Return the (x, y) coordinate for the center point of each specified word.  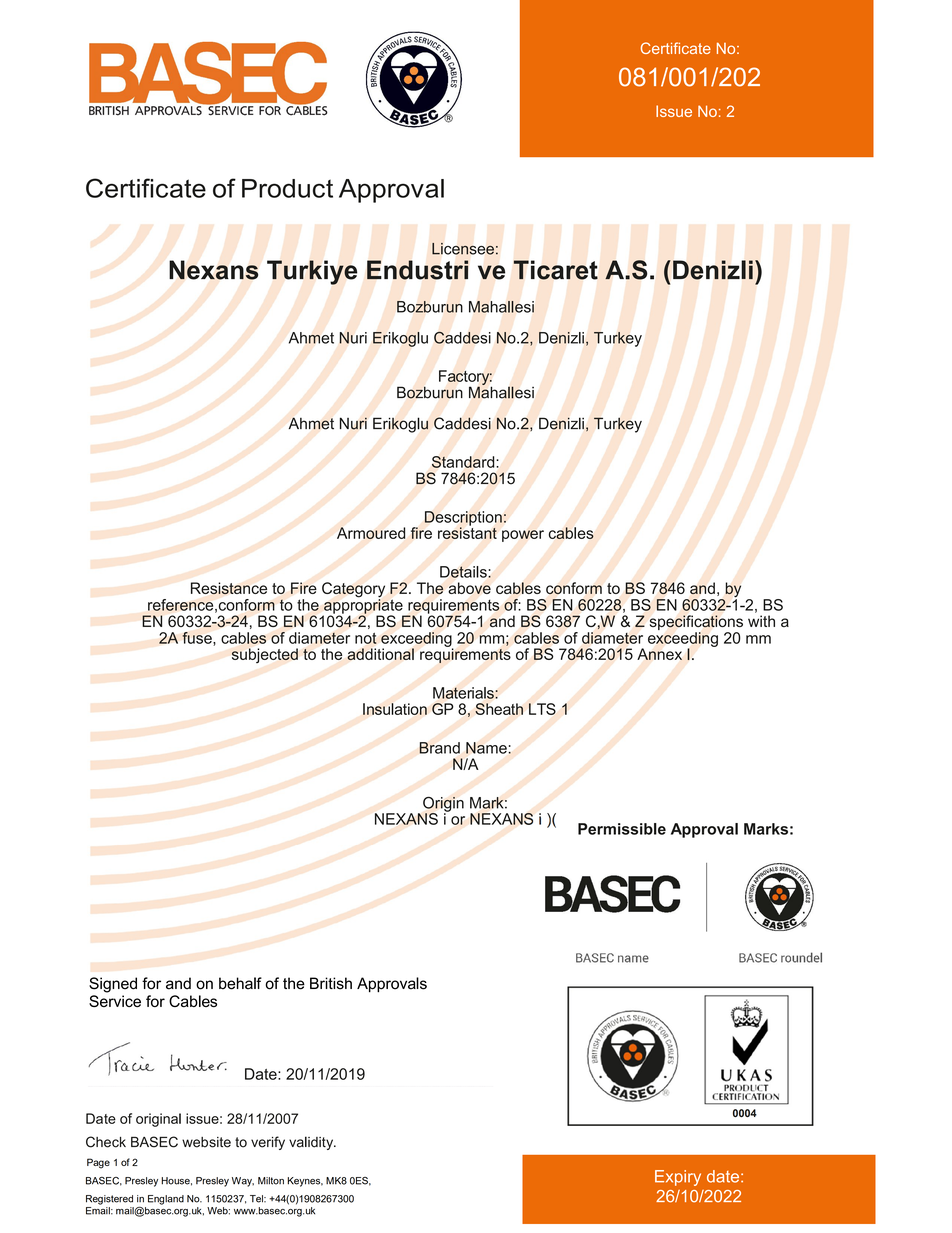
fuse (198, 639)
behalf (240, 983)
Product (287, 188)
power (523, 536)
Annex (659, 654)
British (331, 983)
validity (312, 1143)
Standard (464, 462)
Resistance (229, 588)
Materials (464, 693)
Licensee (463, 249)
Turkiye (312, 272)
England (166, 1200)
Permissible (622, 829)
